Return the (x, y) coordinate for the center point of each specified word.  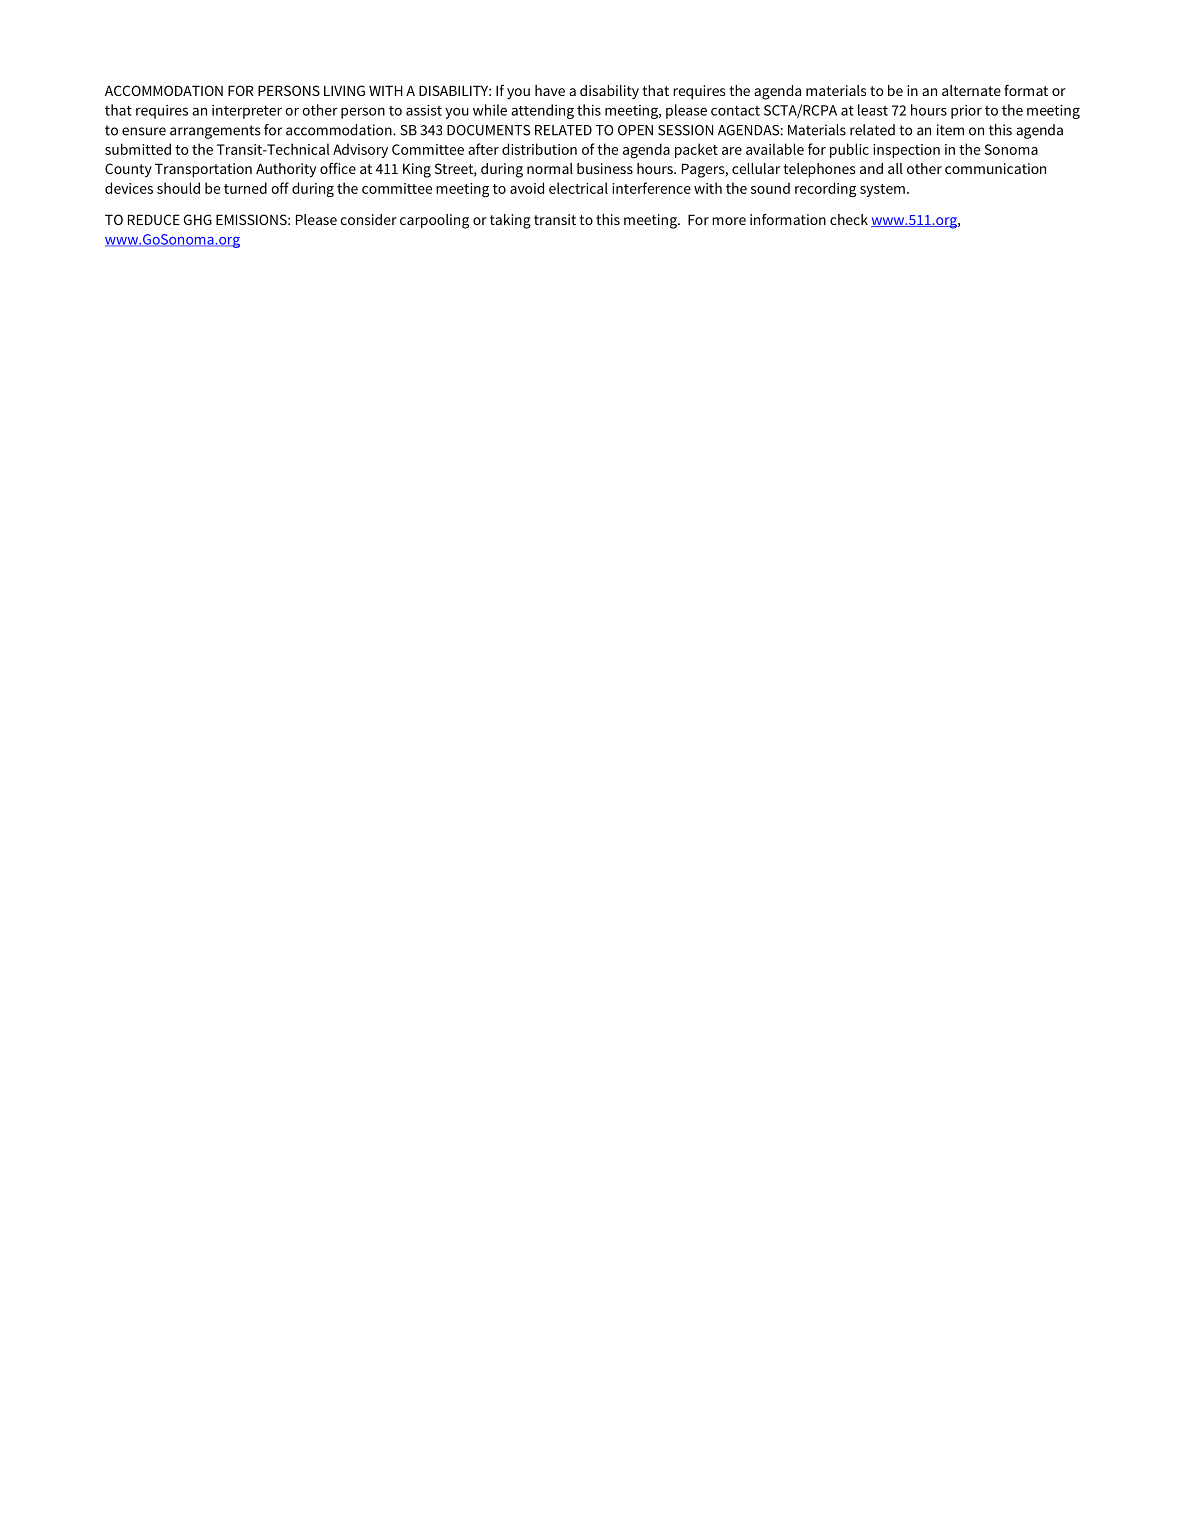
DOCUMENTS (488, 130)
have (550, 90)
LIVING (344, 90)
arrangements (215, 132)
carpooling (434, 221)
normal (550, 168)
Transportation (203, 170)
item (950, 130)
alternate (971, 90)
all (895, 168)
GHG (198, 219)
